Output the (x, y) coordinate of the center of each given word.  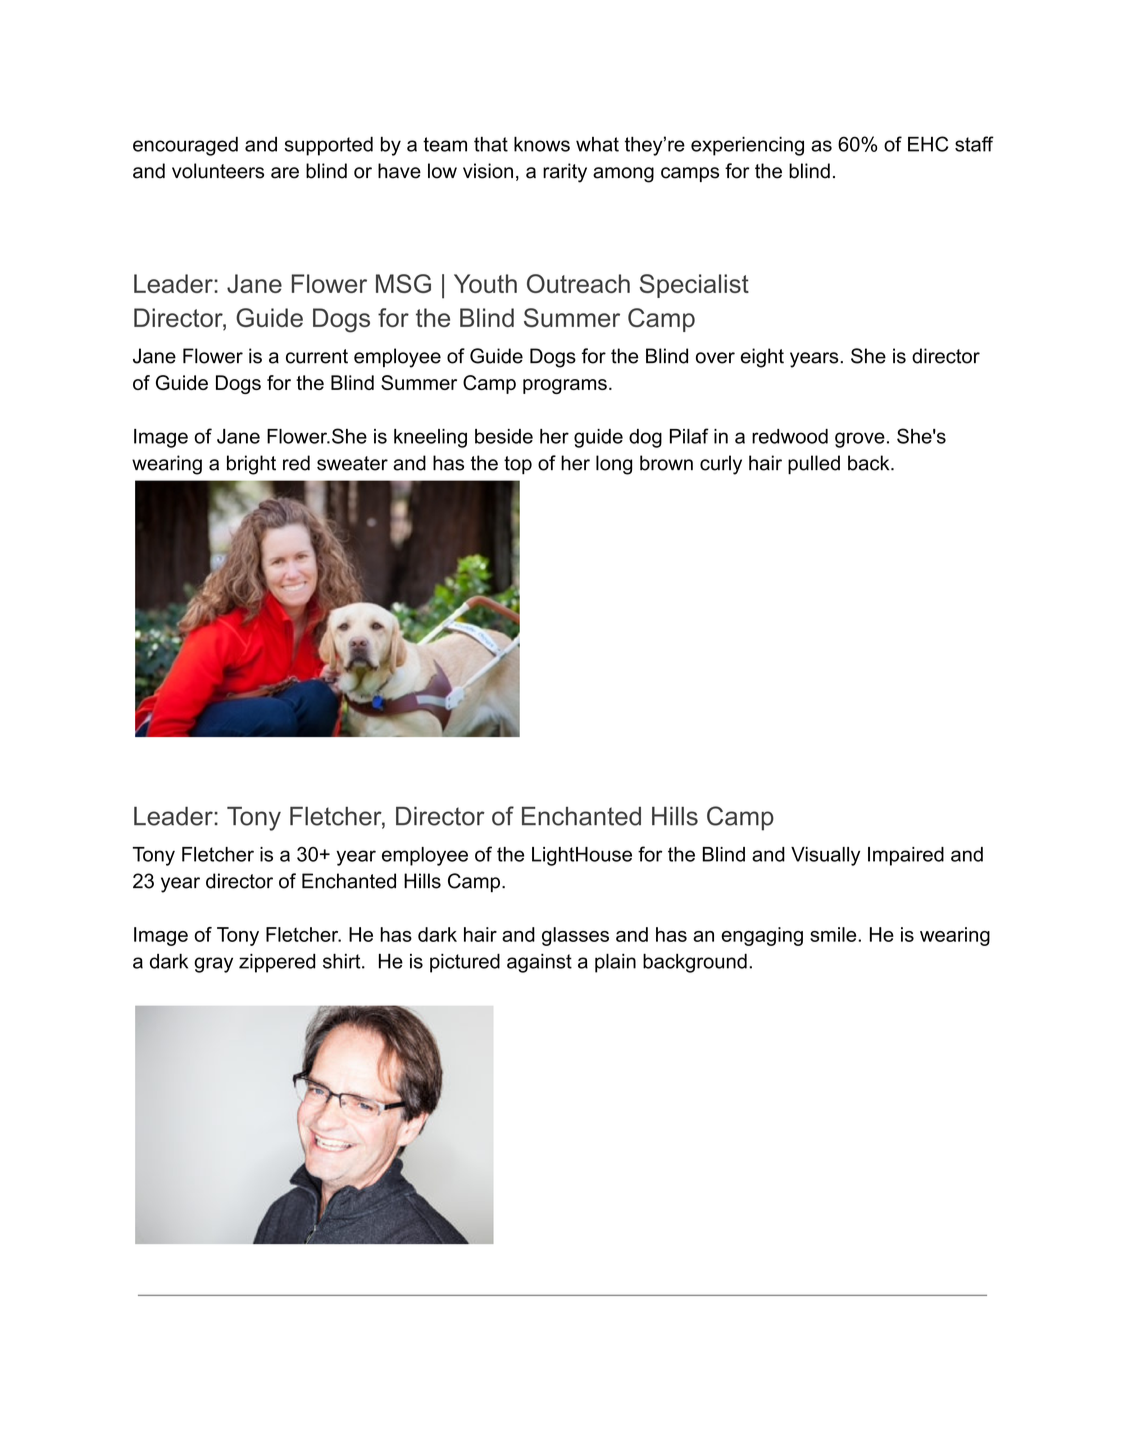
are (285, 173)
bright (251, 465)
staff (974, 144)
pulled (814, 464)
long (614, 465)
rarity (565, 173)
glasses (575, 936)
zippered (277, 963)
